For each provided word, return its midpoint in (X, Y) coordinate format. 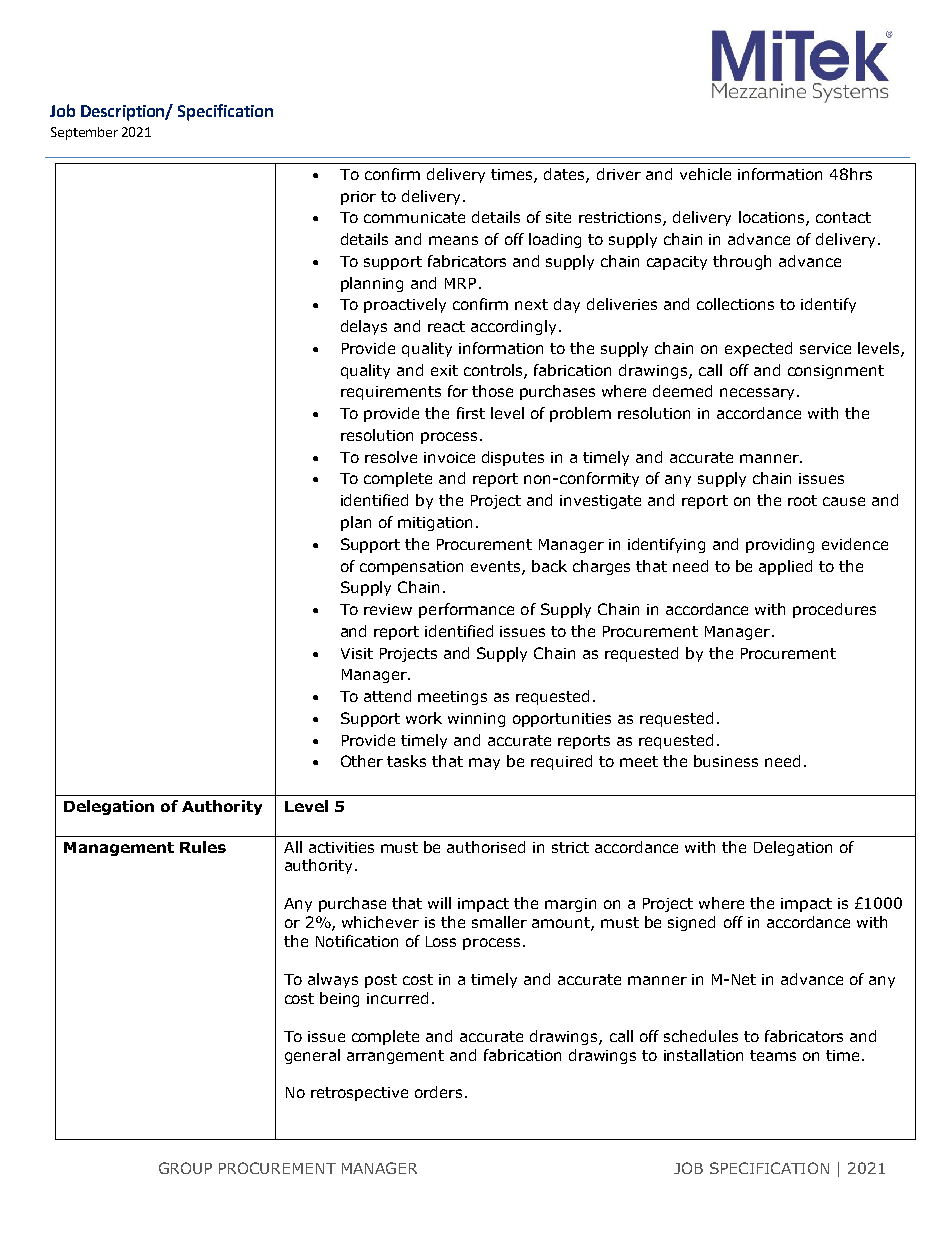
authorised (486, 847)
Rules (203, 847)
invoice (449, 457)
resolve (391, 457)
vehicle (705, 174)
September (84, 133)
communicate (414, 217)
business (726, 761)
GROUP (185, 1168)
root (802, 500)
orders (438, 1092)
